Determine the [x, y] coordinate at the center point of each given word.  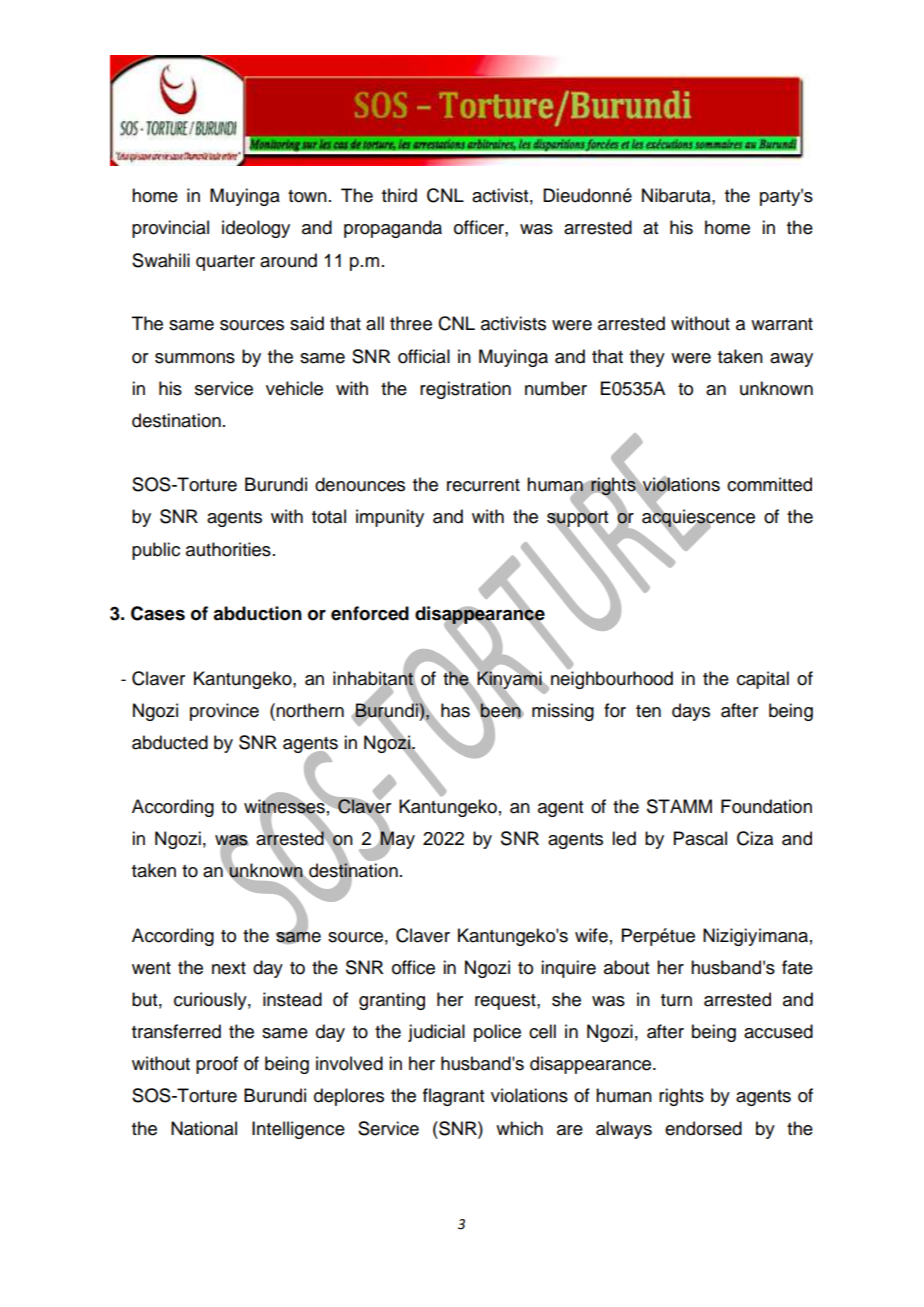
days [691, 712]
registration [465, 390]
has [455, 710]
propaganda [393, 229]
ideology [256, 229]
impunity [390, 518]
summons [195, 358]
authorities [228, 549]
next [229, 968]
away [791, 360]
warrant [782, 324]
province [224, 712]
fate [797, 967]
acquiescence [698, 519]
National [204, 1128]
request [506, 1002]
